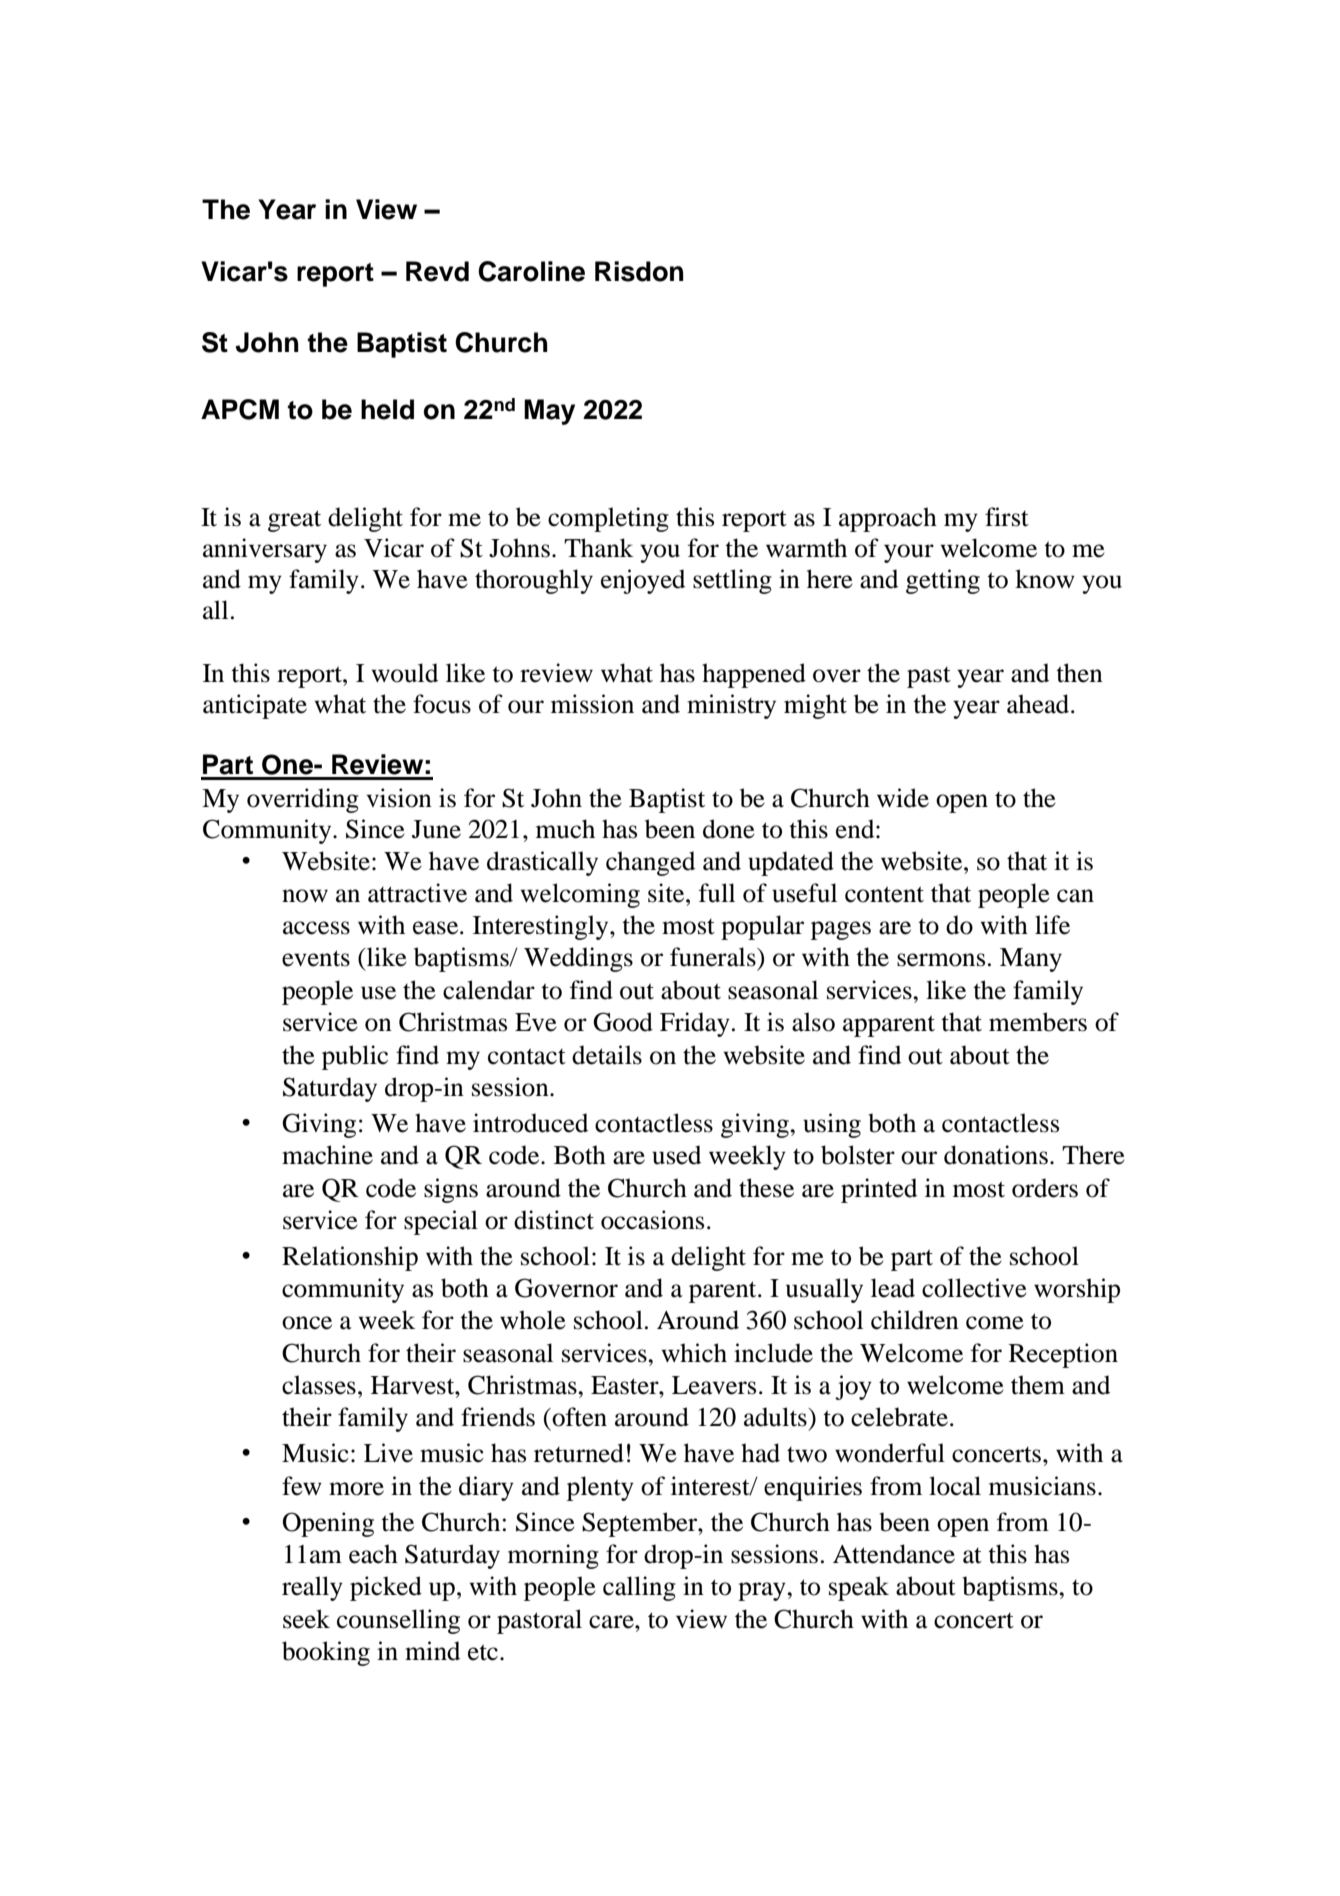 The width and height of the page is (1340, 1896). What do you see at coordinates (941, 960) in the page?
I see `sermons` at bounding box center [941, 960].
